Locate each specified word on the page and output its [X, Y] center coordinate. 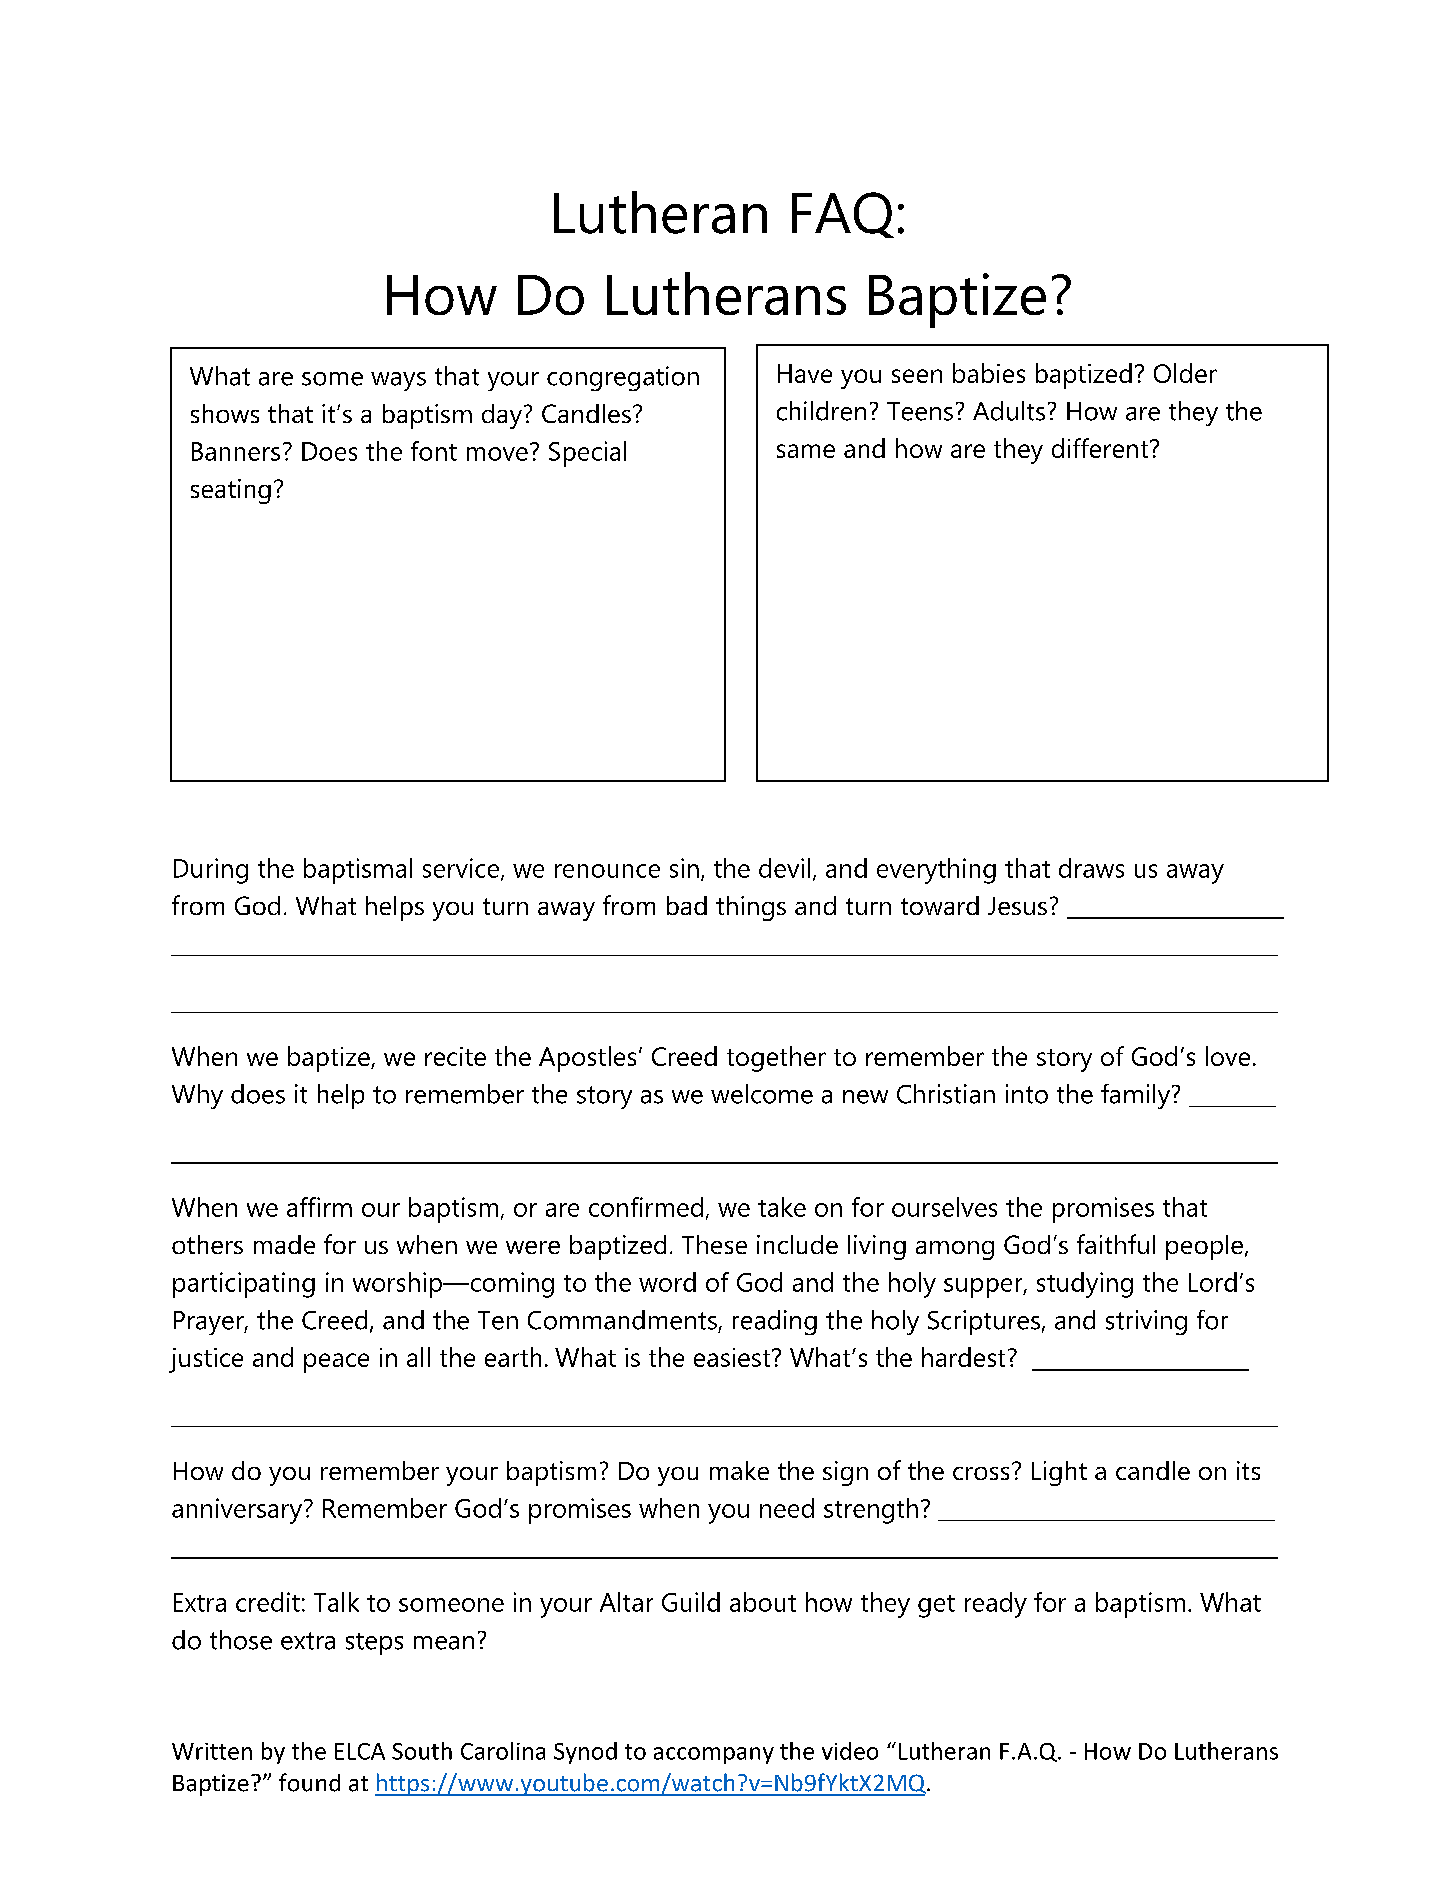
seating [231, 491]
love [1228, 1056]
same [806, 451]
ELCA [360, 1751]
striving [1146, 1322]
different [1101, 448]
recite [455, 1056]
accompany [714, 1755]
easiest [733, 1357]
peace [336, 1363]
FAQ [843, 215]
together [776, 1059]
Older [1185, 373]
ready [996, 1605]
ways [398, 381]
